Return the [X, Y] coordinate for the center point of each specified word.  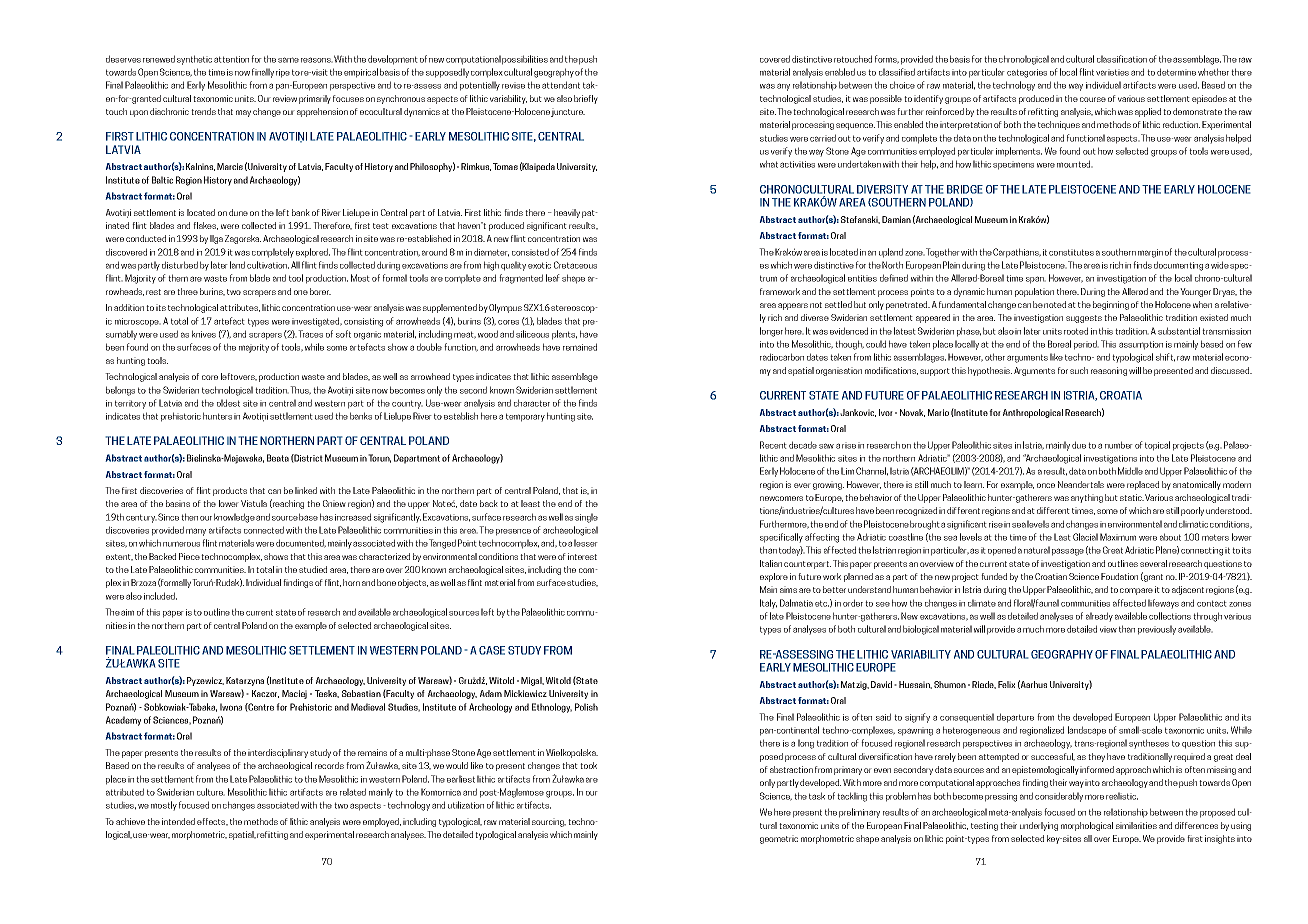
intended [178, 821]
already [1099, 617]
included [160, 596]
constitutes [1071, 252]
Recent [773, 445]
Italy [768, 604]
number [1119, 445]
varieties [1112, 72]
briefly [586, 99]
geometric [779, 839]
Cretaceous [575, 265]
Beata [278, 458]
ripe [283, 73]
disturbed [180, 265]
